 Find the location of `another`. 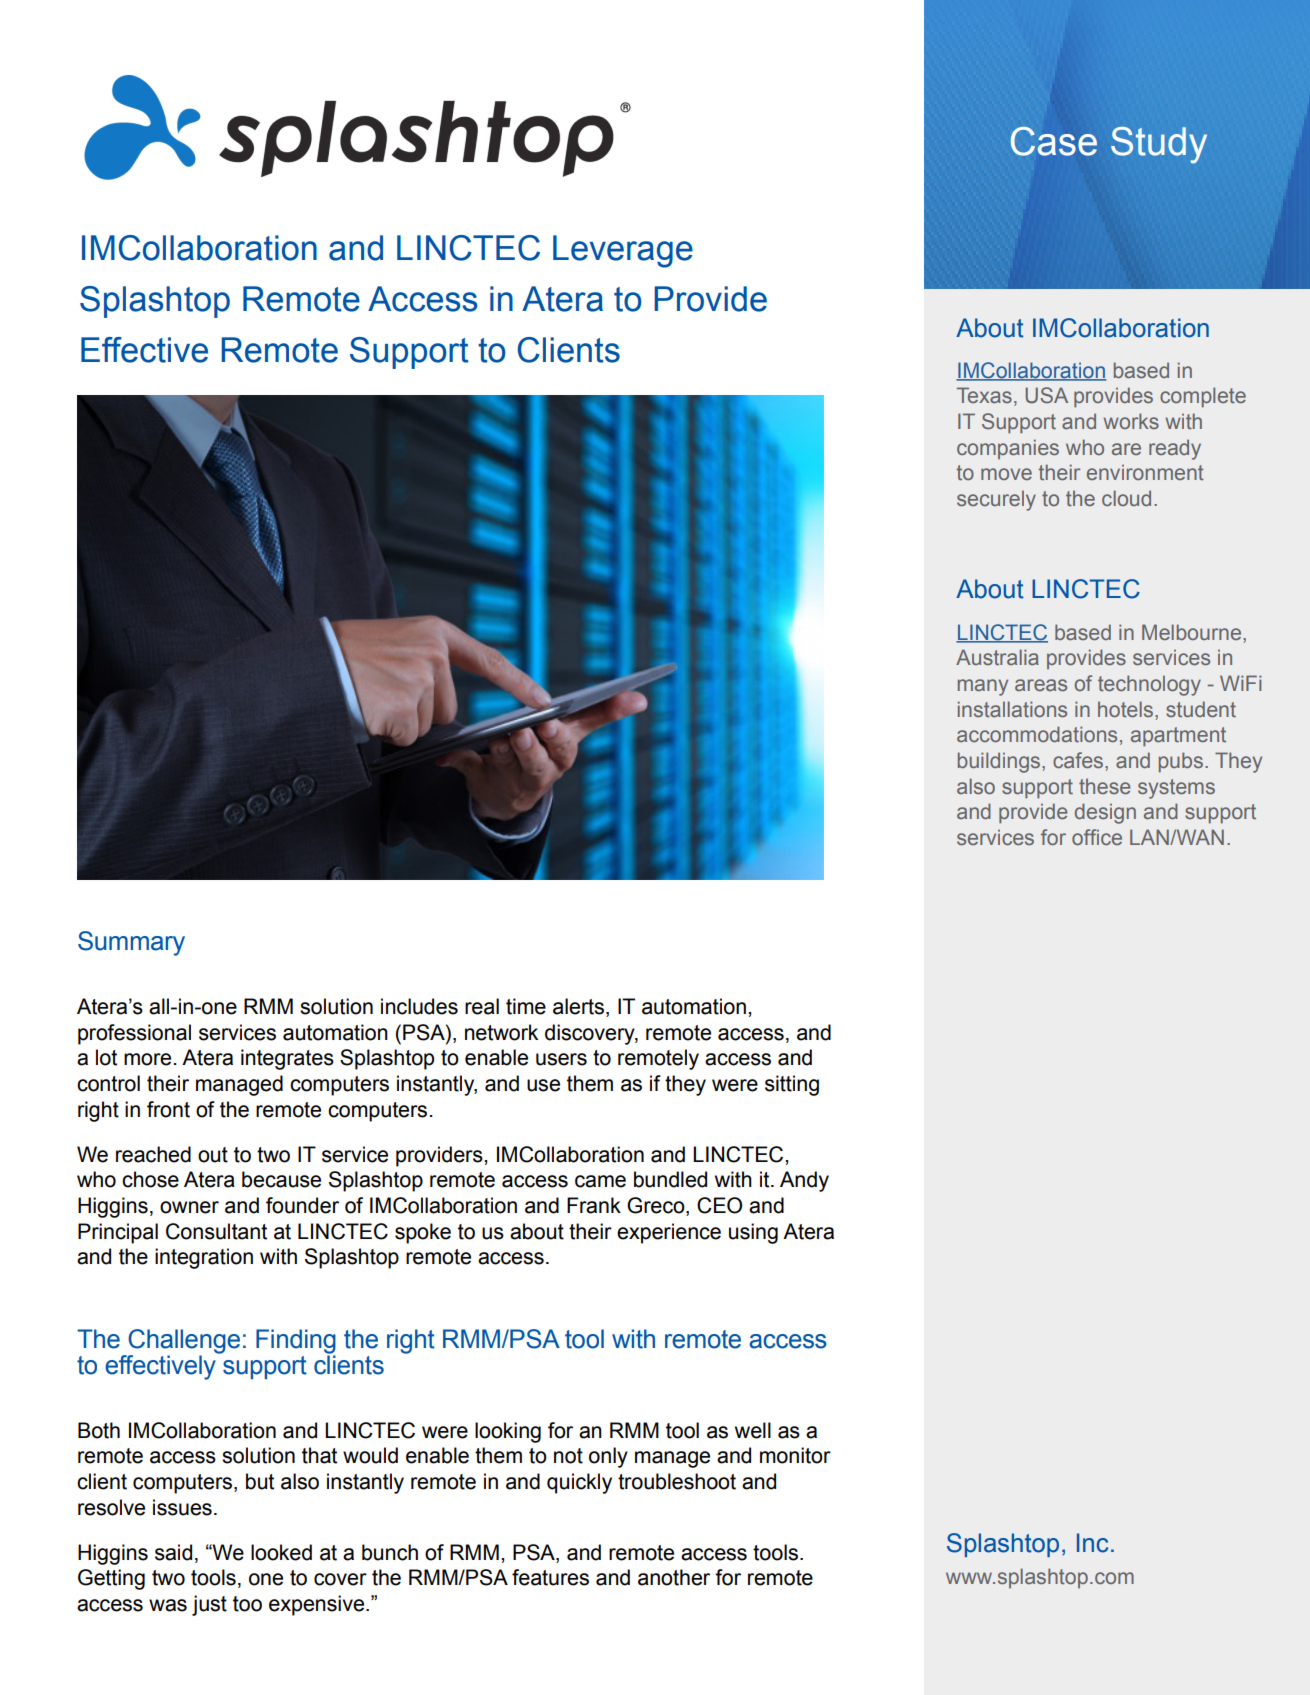

another is located at coordinates (674, 1577).
